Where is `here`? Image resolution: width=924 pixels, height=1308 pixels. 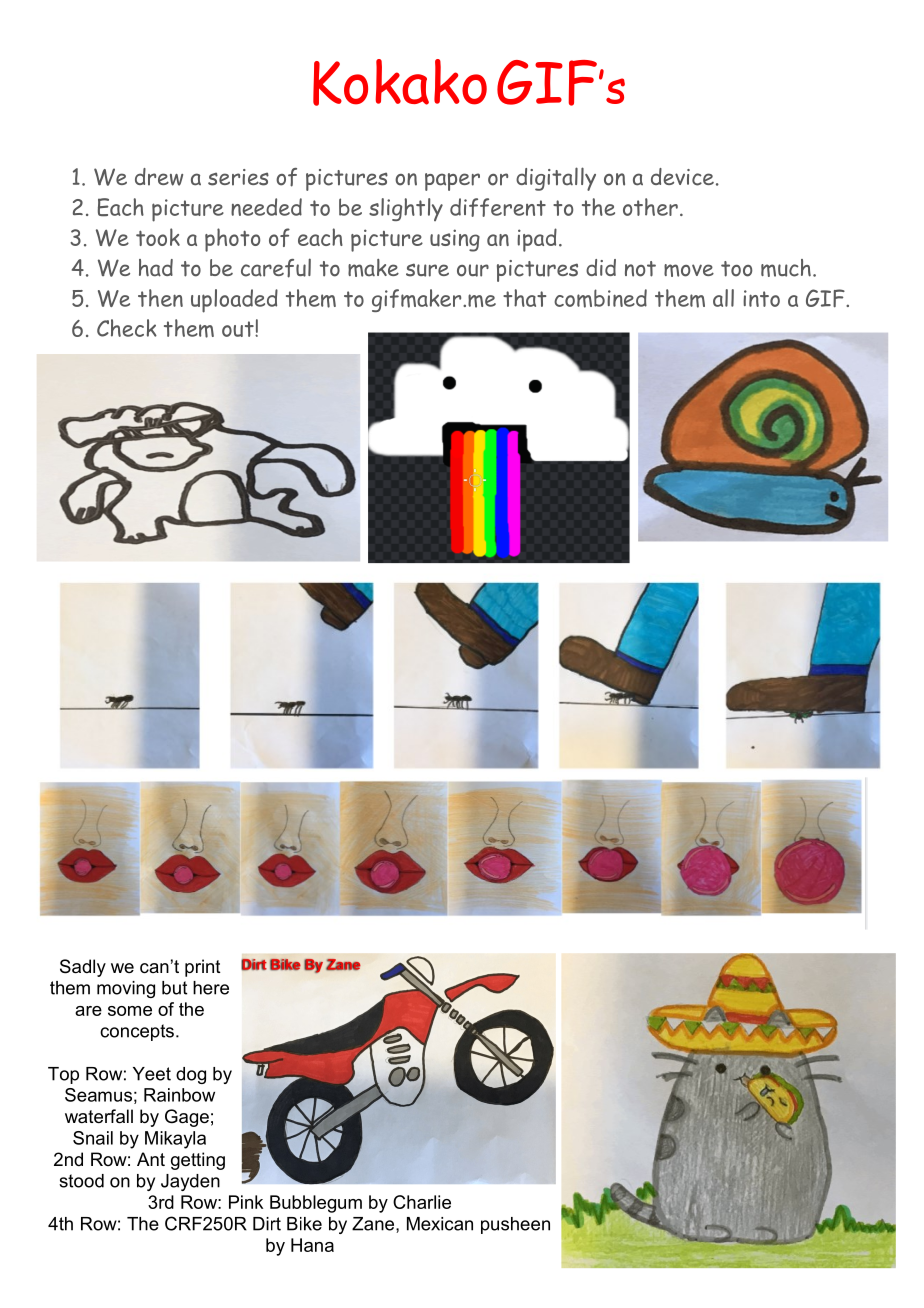
here is located at coordinates (211, 988).
